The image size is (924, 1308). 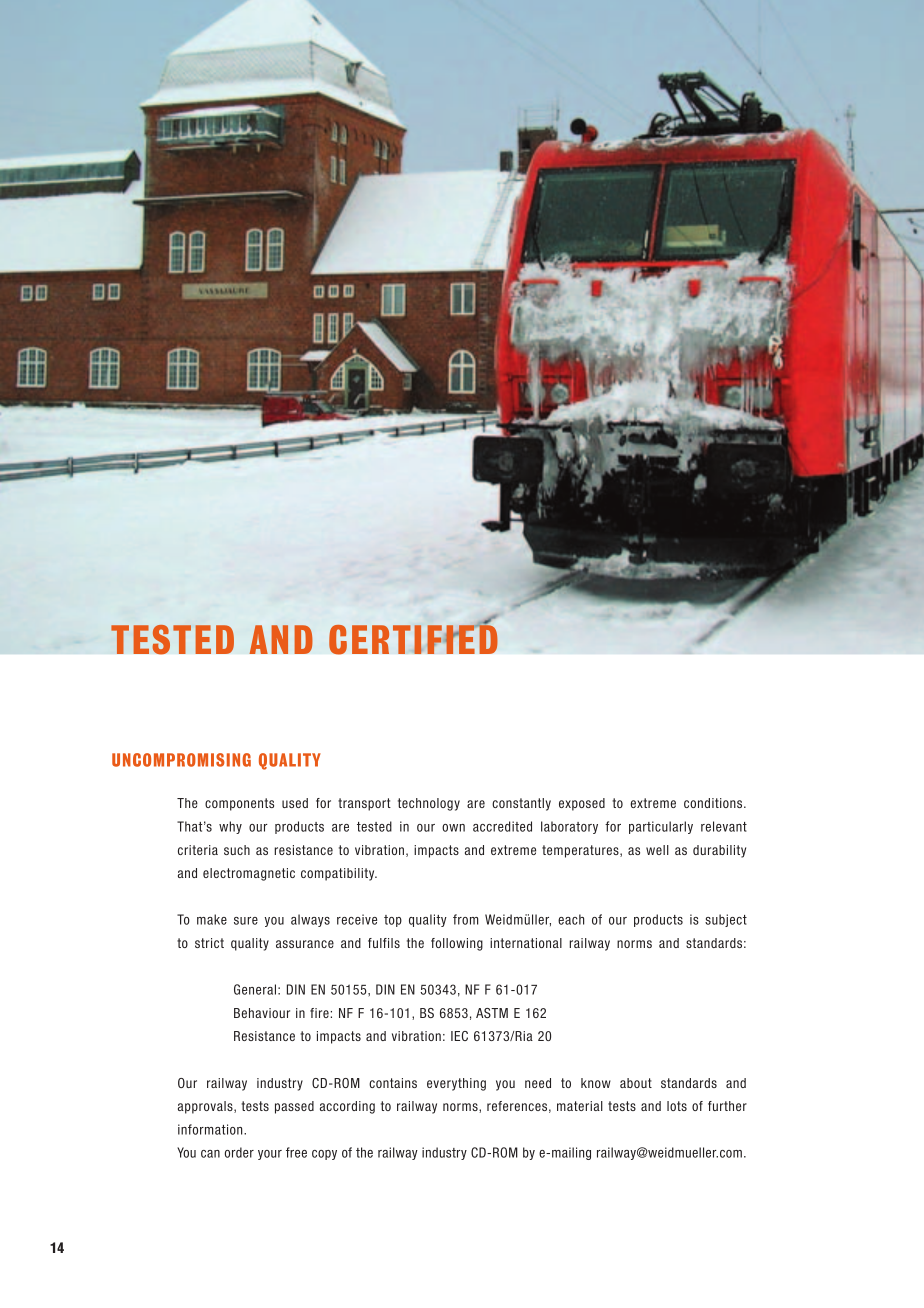 What do you see at coordinates (456, 1084) in the screenshot?
I see `everything` at bounding box center [456, 1084].
